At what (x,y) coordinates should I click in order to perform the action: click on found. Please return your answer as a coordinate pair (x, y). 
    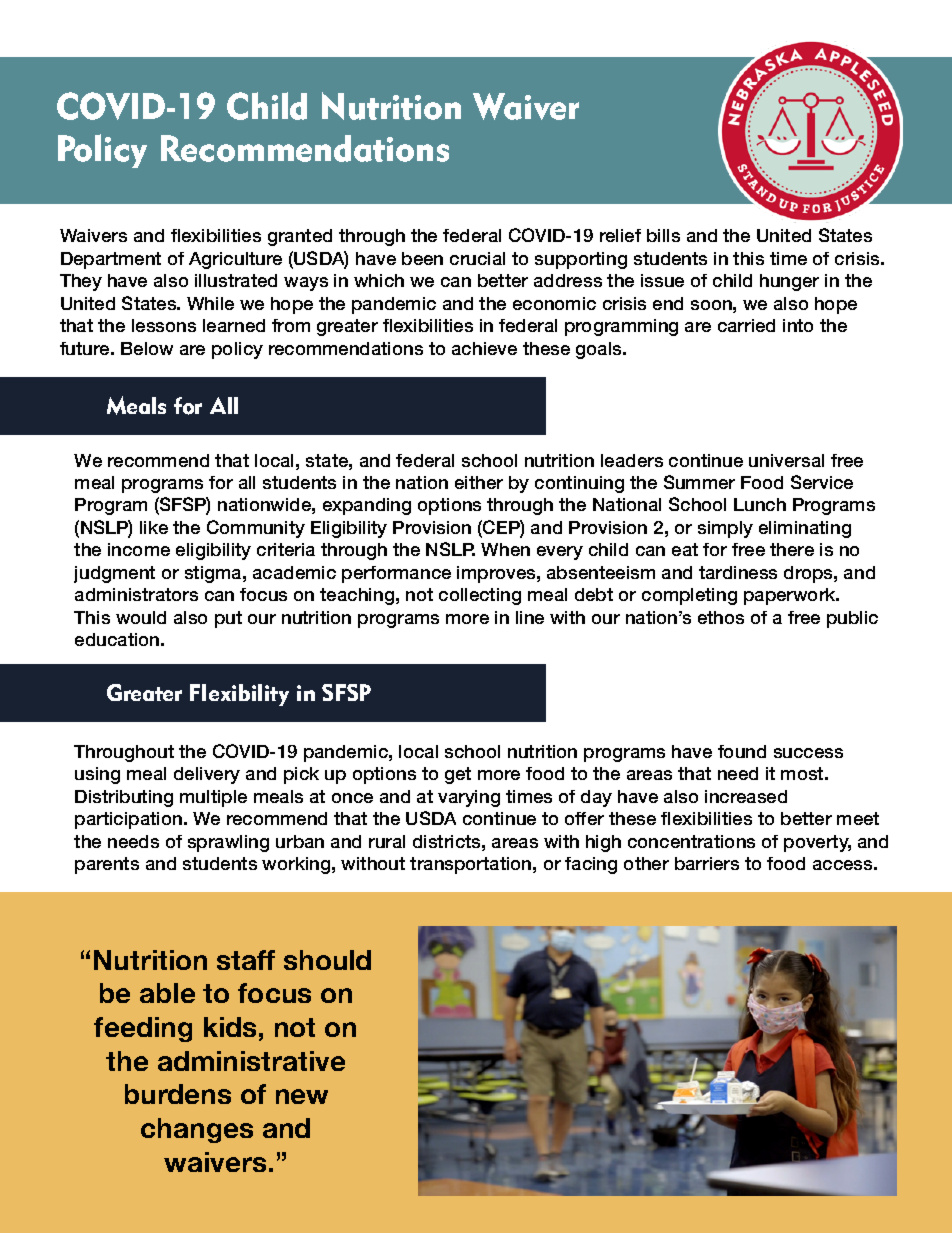
    Looking at the image, I should click on (742, 751).
